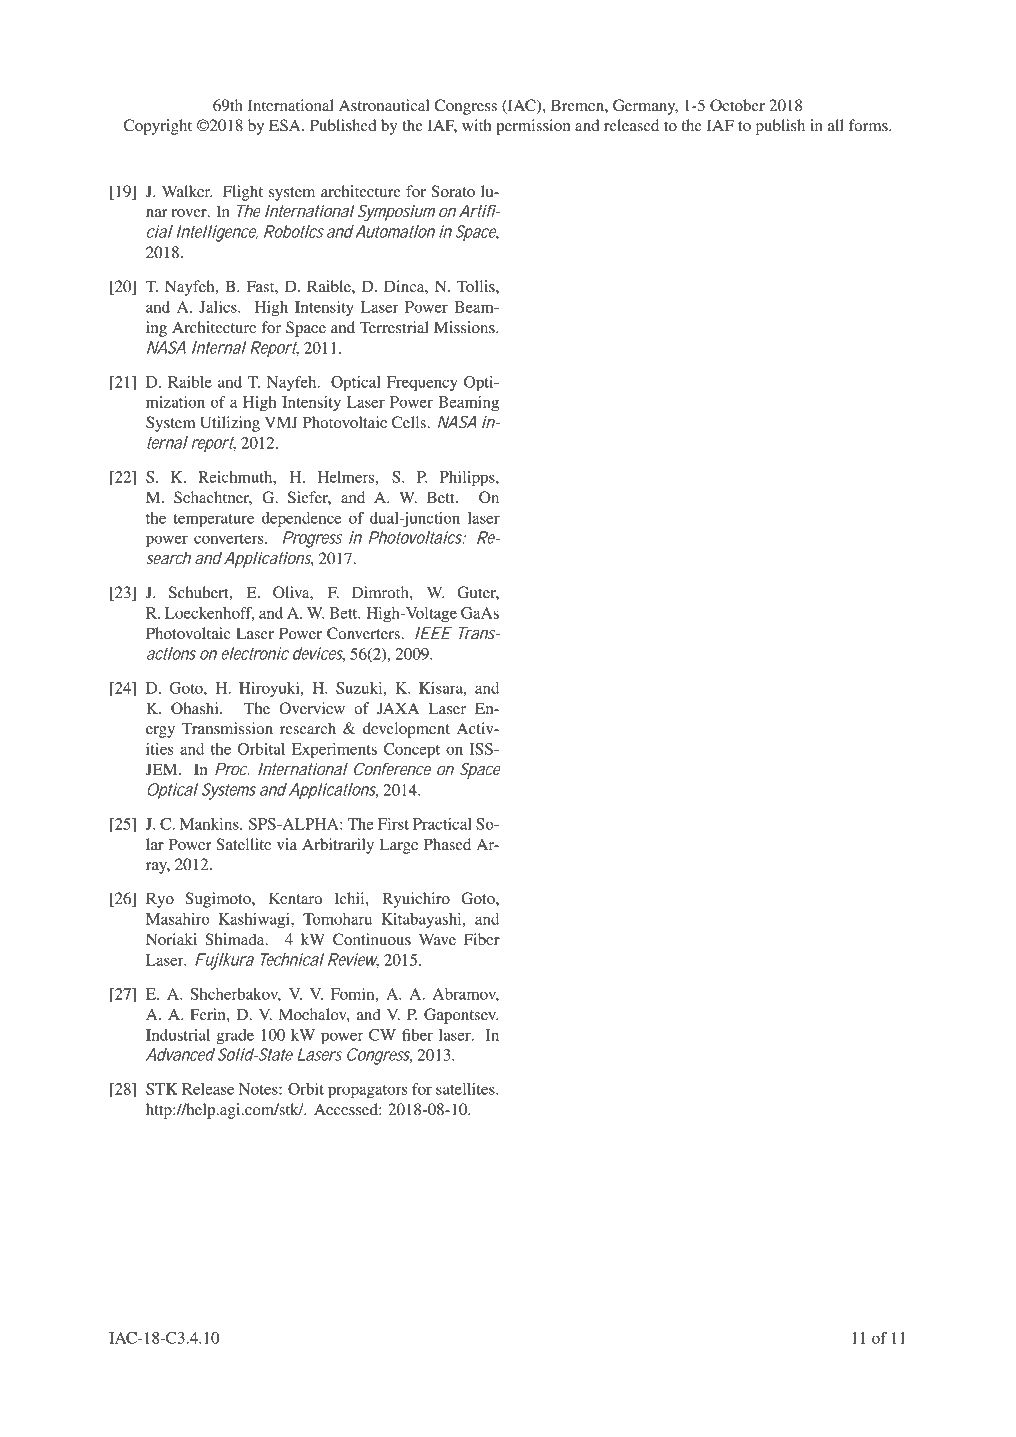  Describe the element at coordinates (442, 824) in the screenshot. I see `Practical` at that location.
